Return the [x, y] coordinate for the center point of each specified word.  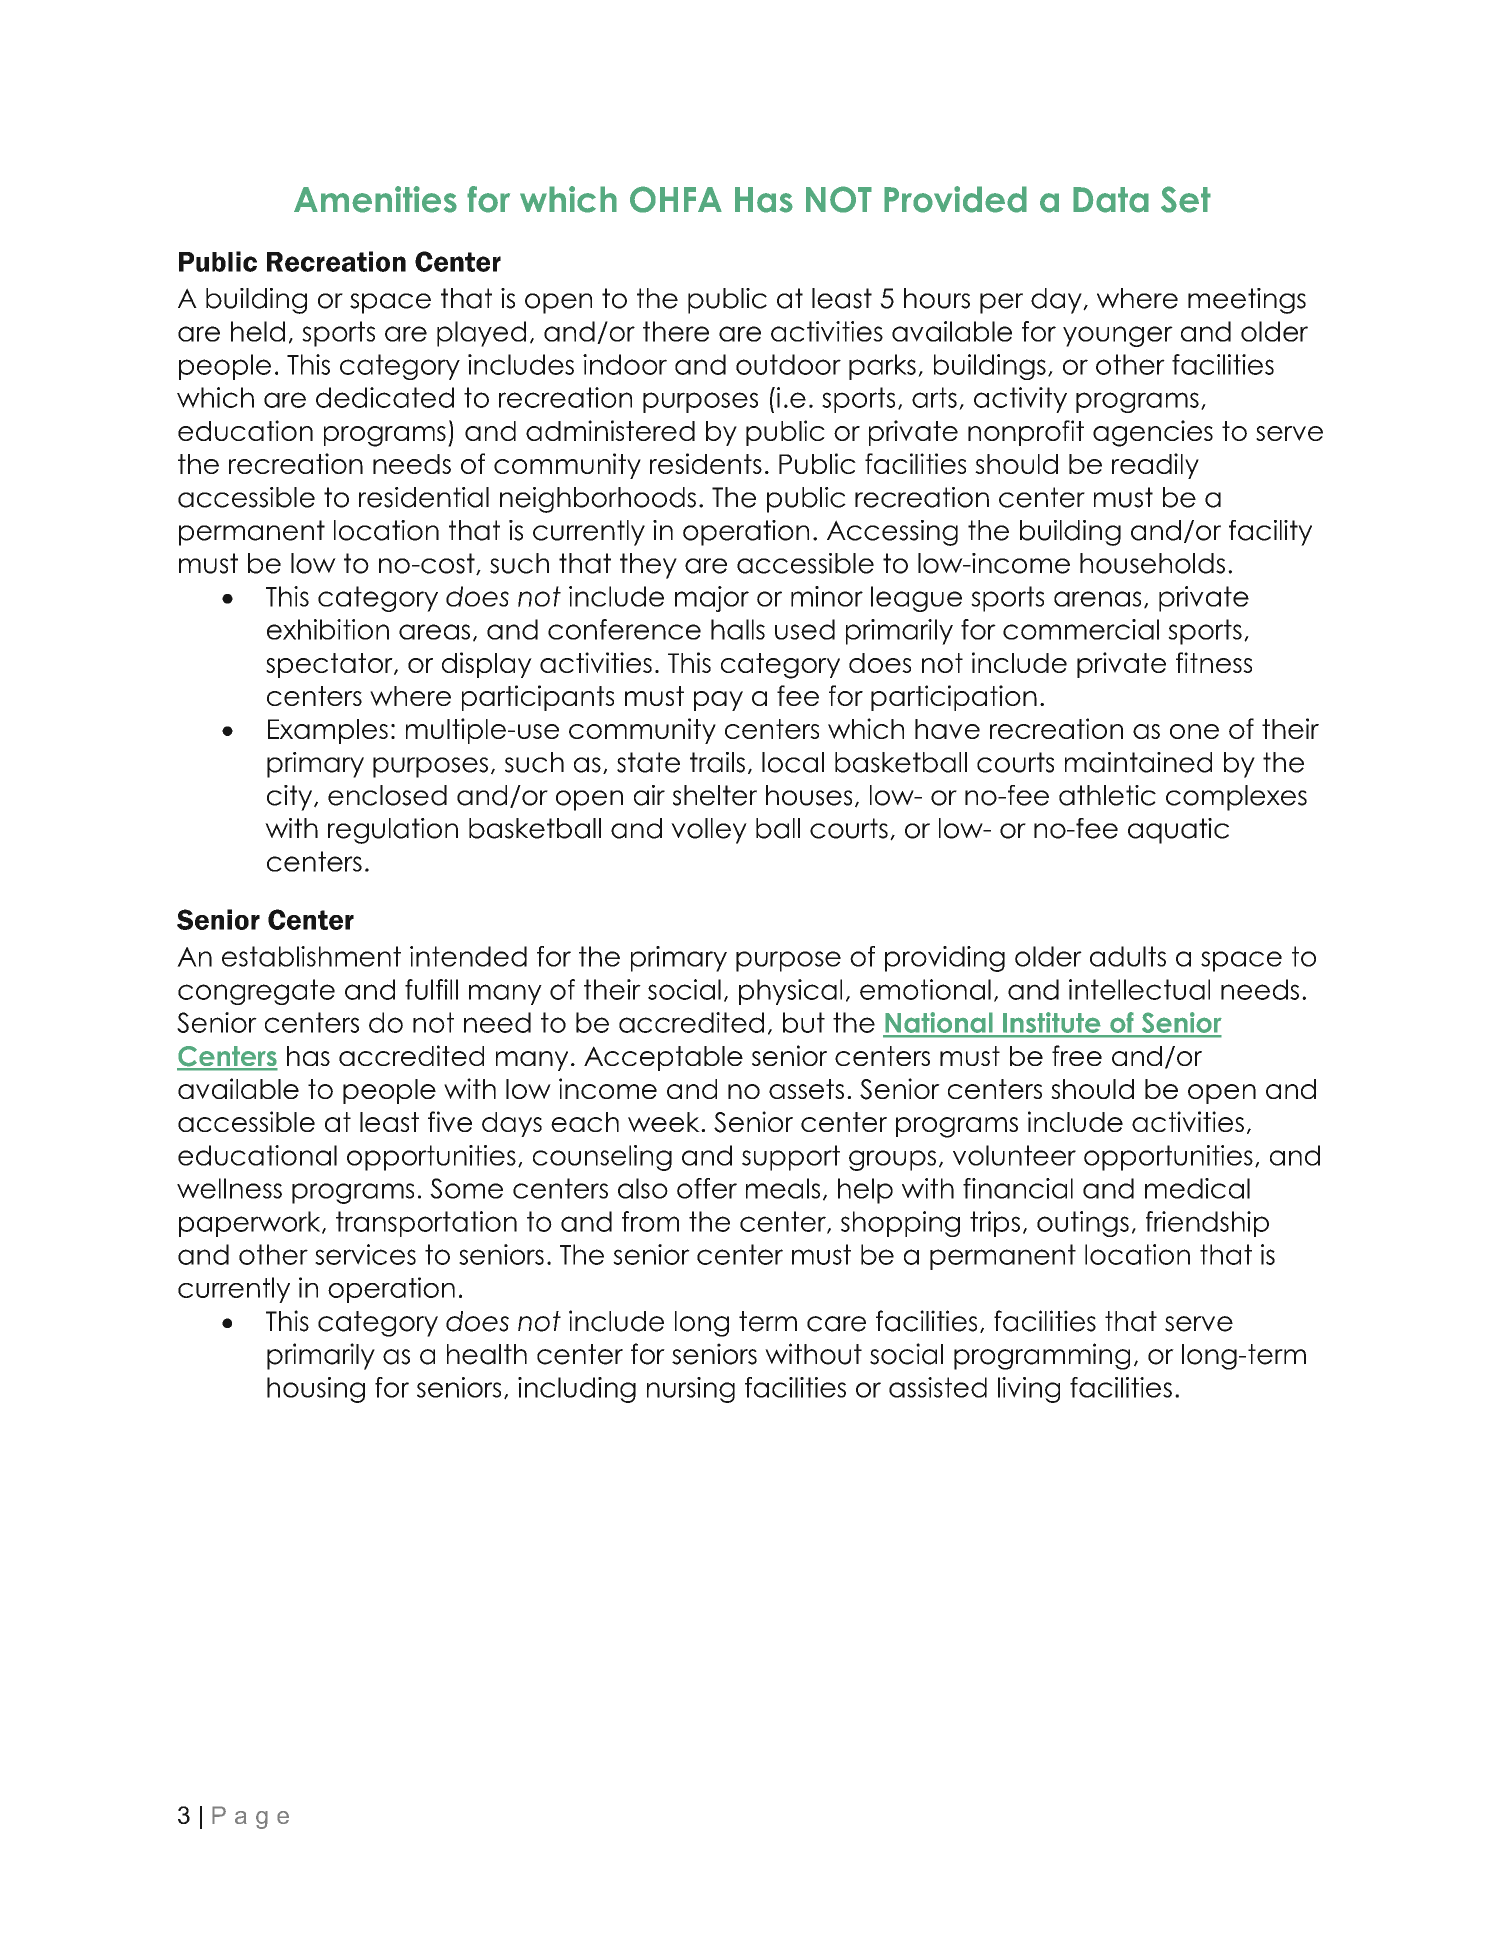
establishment [311, 956]
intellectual [1139, 989]
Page [250, 1817]
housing [316, 1390]
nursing [691, 1390]
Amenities [375, 199]
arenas [1097, 599]
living [1029, 1390]
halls [738, 629]
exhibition [328, 629]
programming [1042, 1356]
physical [790, 992]
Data [1111, 200]
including [577, 1390]
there [676, 331]
